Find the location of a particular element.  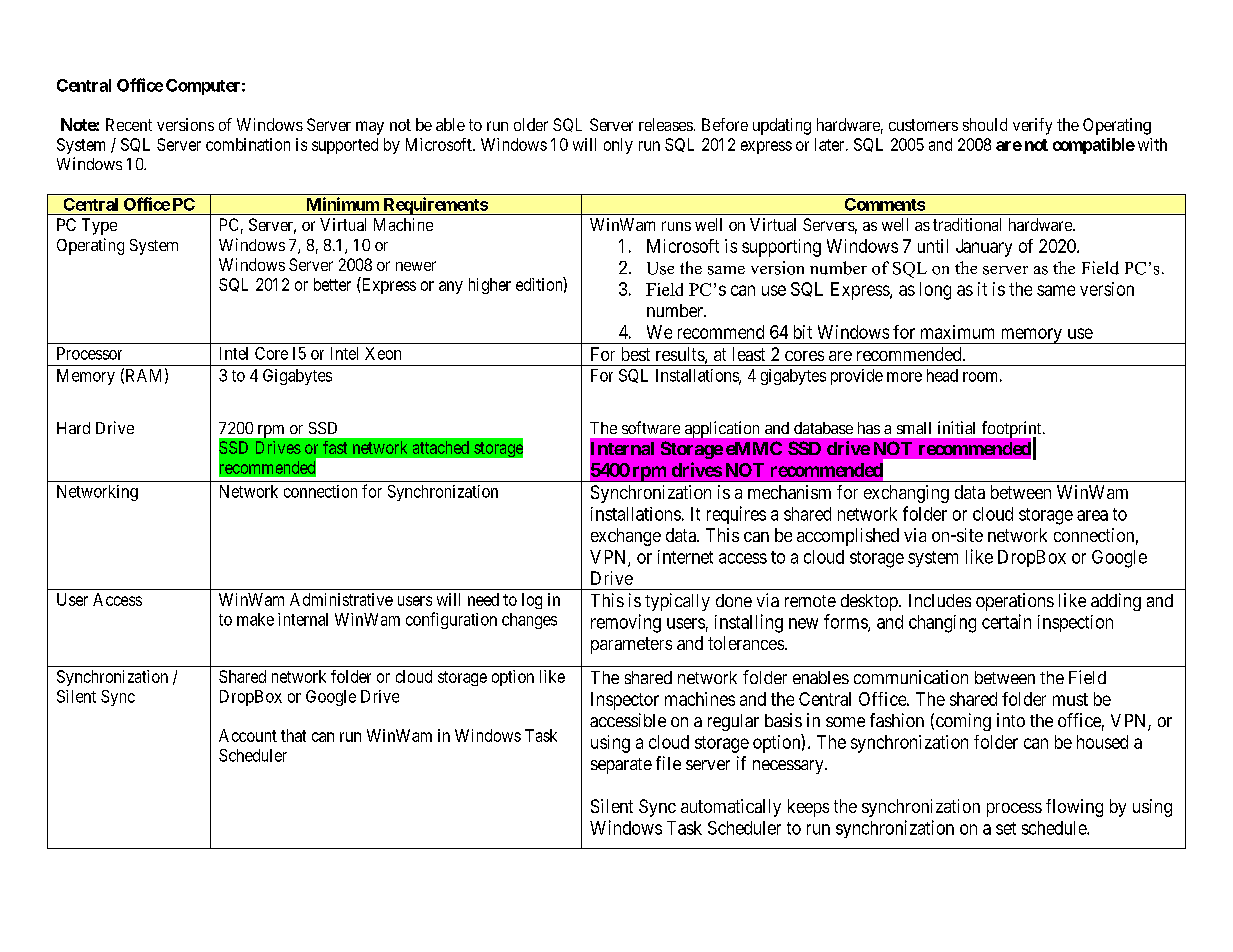

fast is located at coordinates (335, 447).
